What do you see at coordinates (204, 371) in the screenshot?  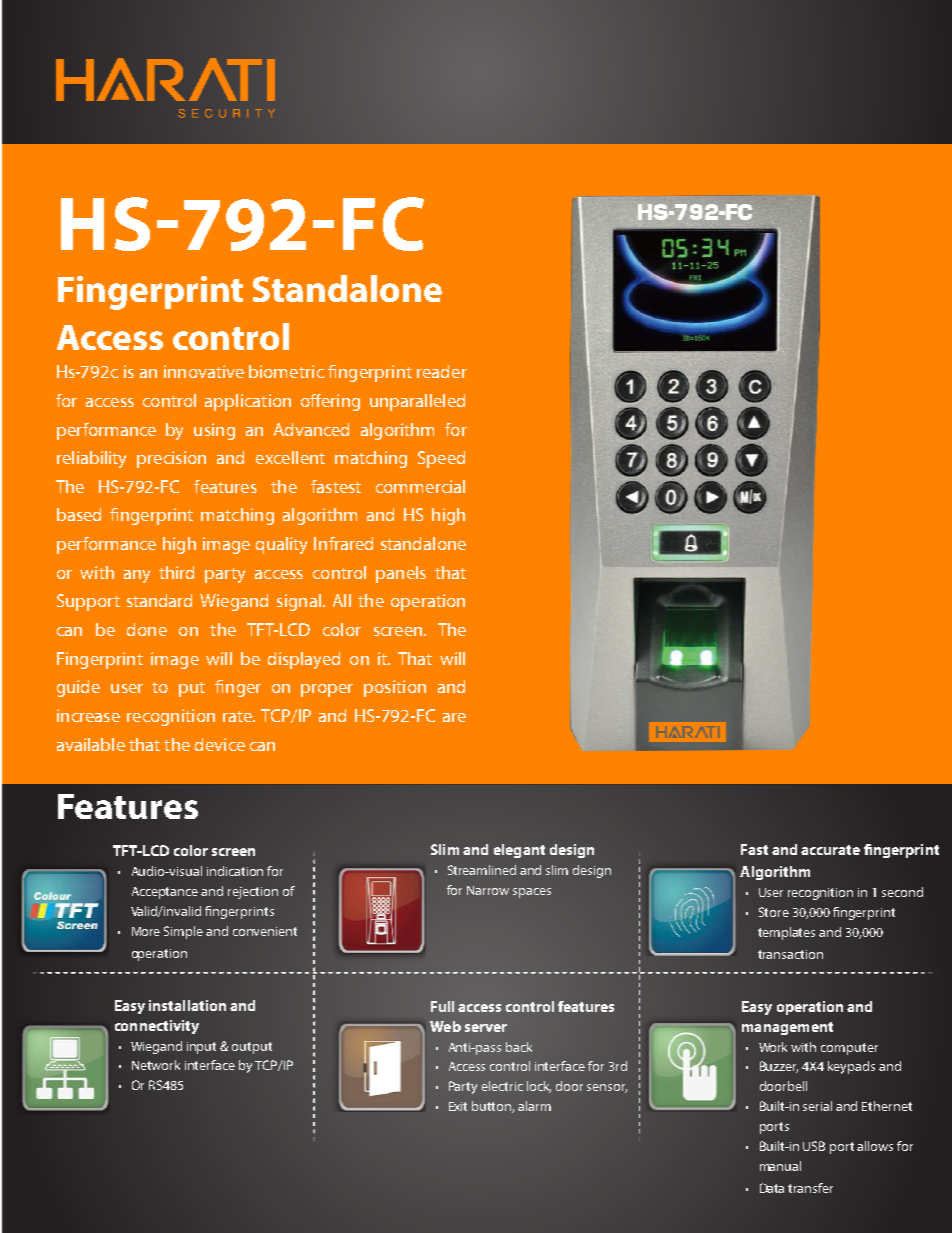 I see `innovative` at bounding box center [204, 371].
